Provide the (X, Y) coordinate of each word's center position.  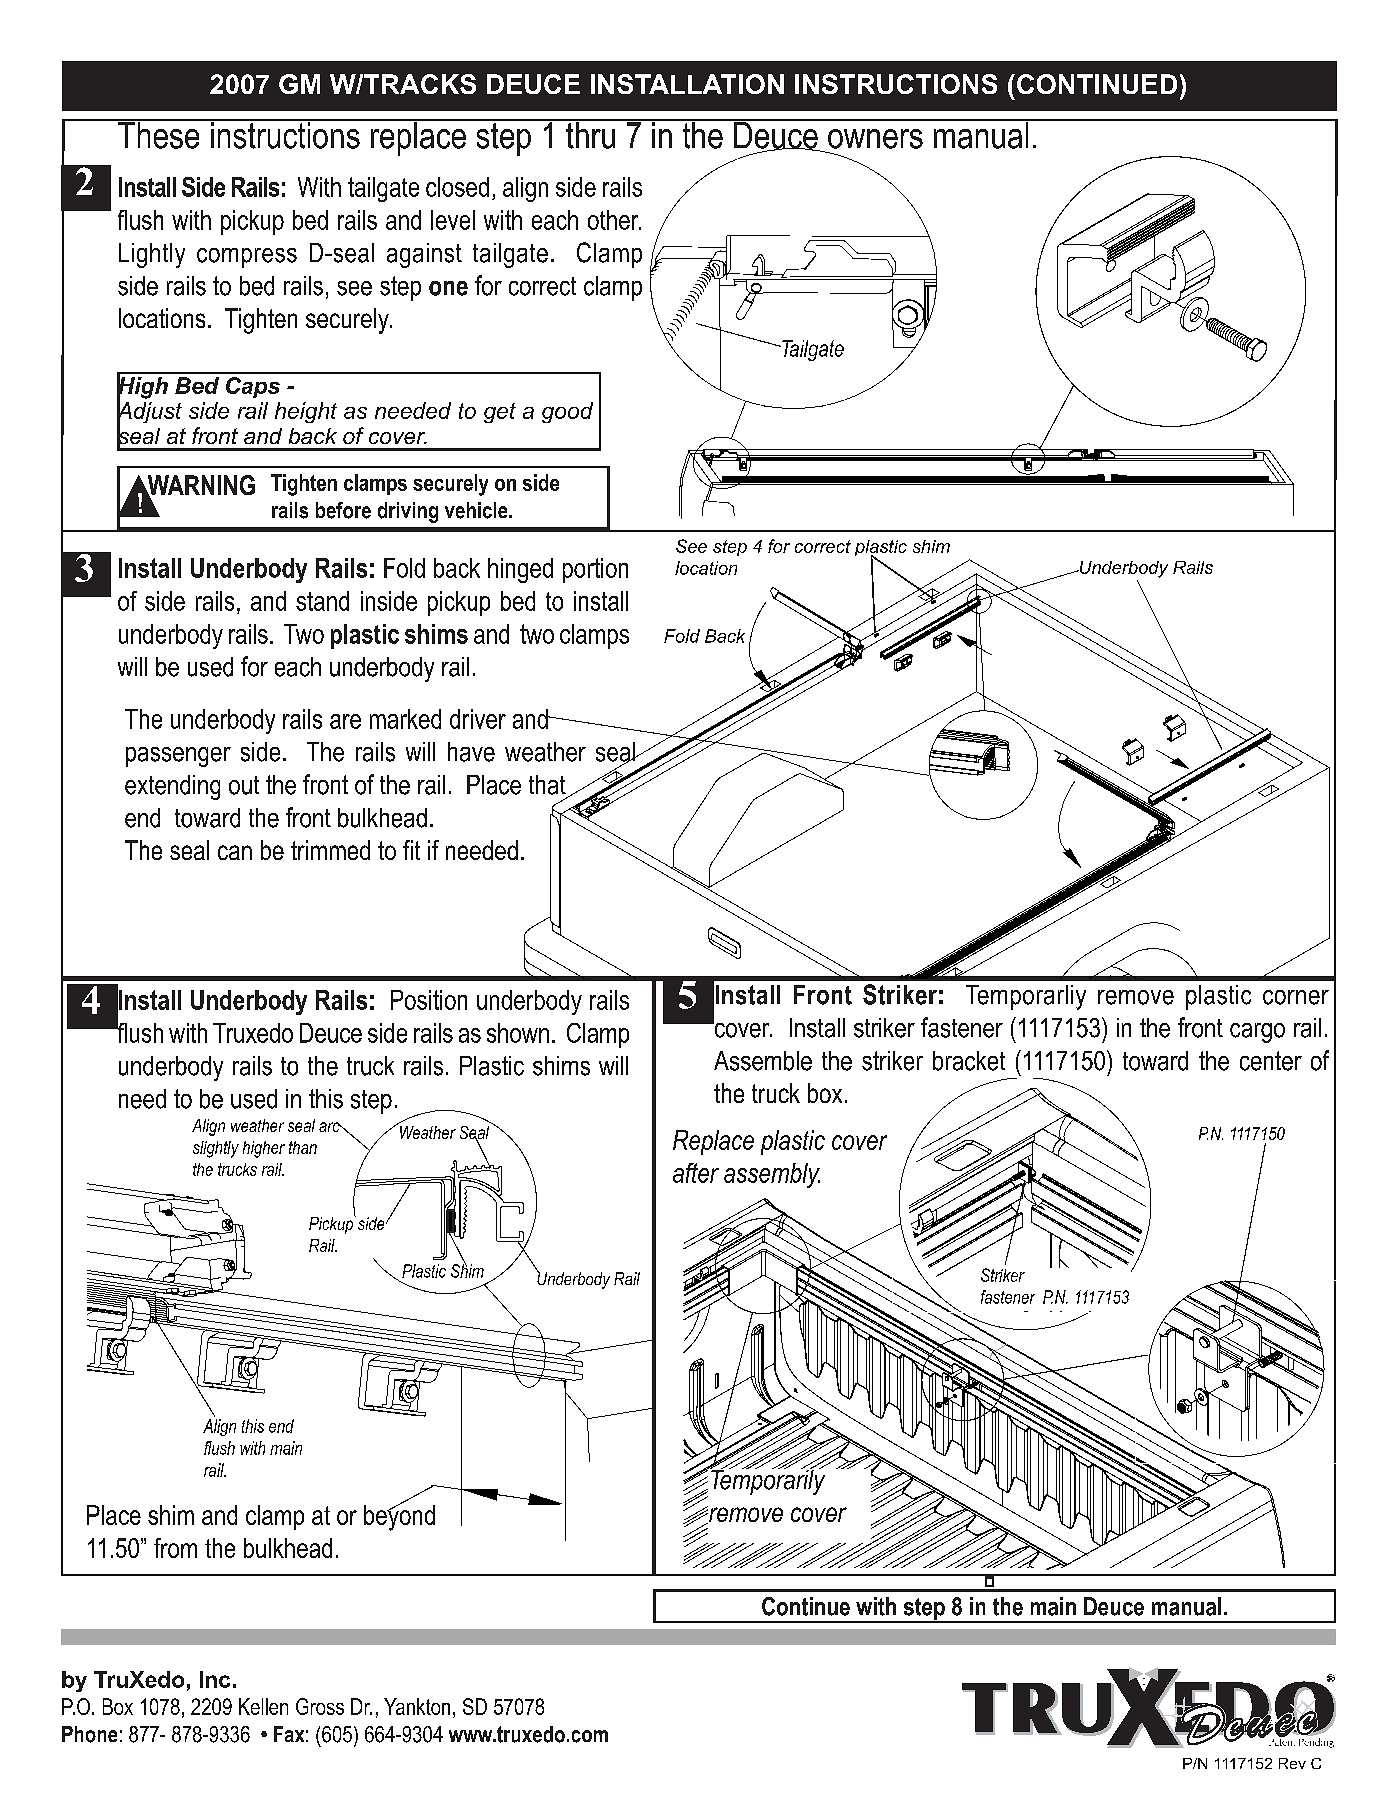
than (303, 1147)
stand (322, 601)
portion (595, 570)
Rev (1292, 1763)
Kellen (263, 1706)
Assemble (763, 1061)
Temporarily (767, 1481)
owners (875, 139)
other (614, 220)
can (235, 852)
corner (1296, 997)
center (1271, 1061)
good (567, 412)
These (159, 134)
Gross (320, 1706)
